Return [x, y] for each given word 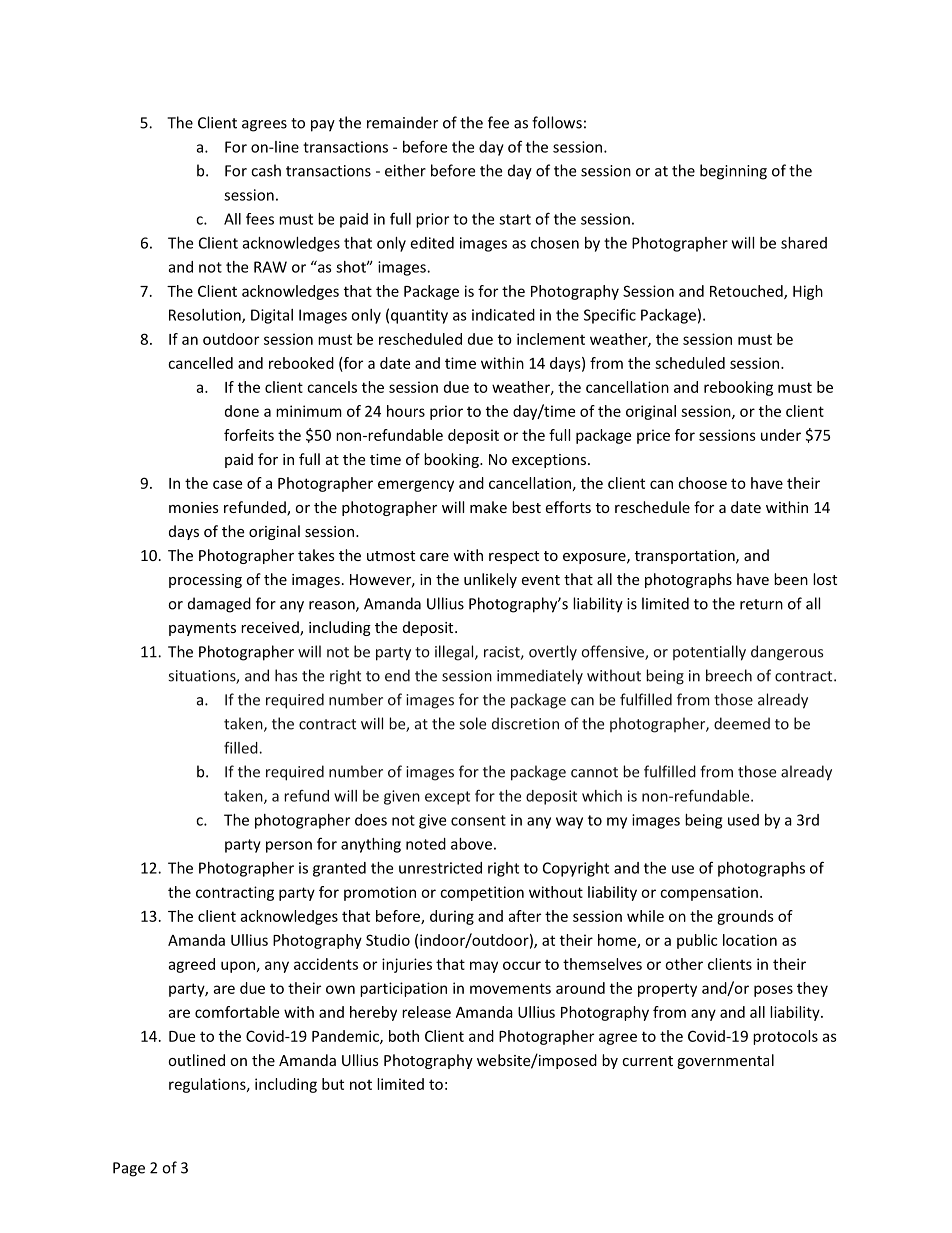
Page [129, 1169]
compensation [709, 893]
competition [482, 893]
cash [266, 170]
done [242, 411]
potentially [709, 653]
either [405, 170]
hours [406, 411]
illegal [455, 653]
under [781, 435]
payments [202, 629]
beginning [733, 172]
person [289, 847]
